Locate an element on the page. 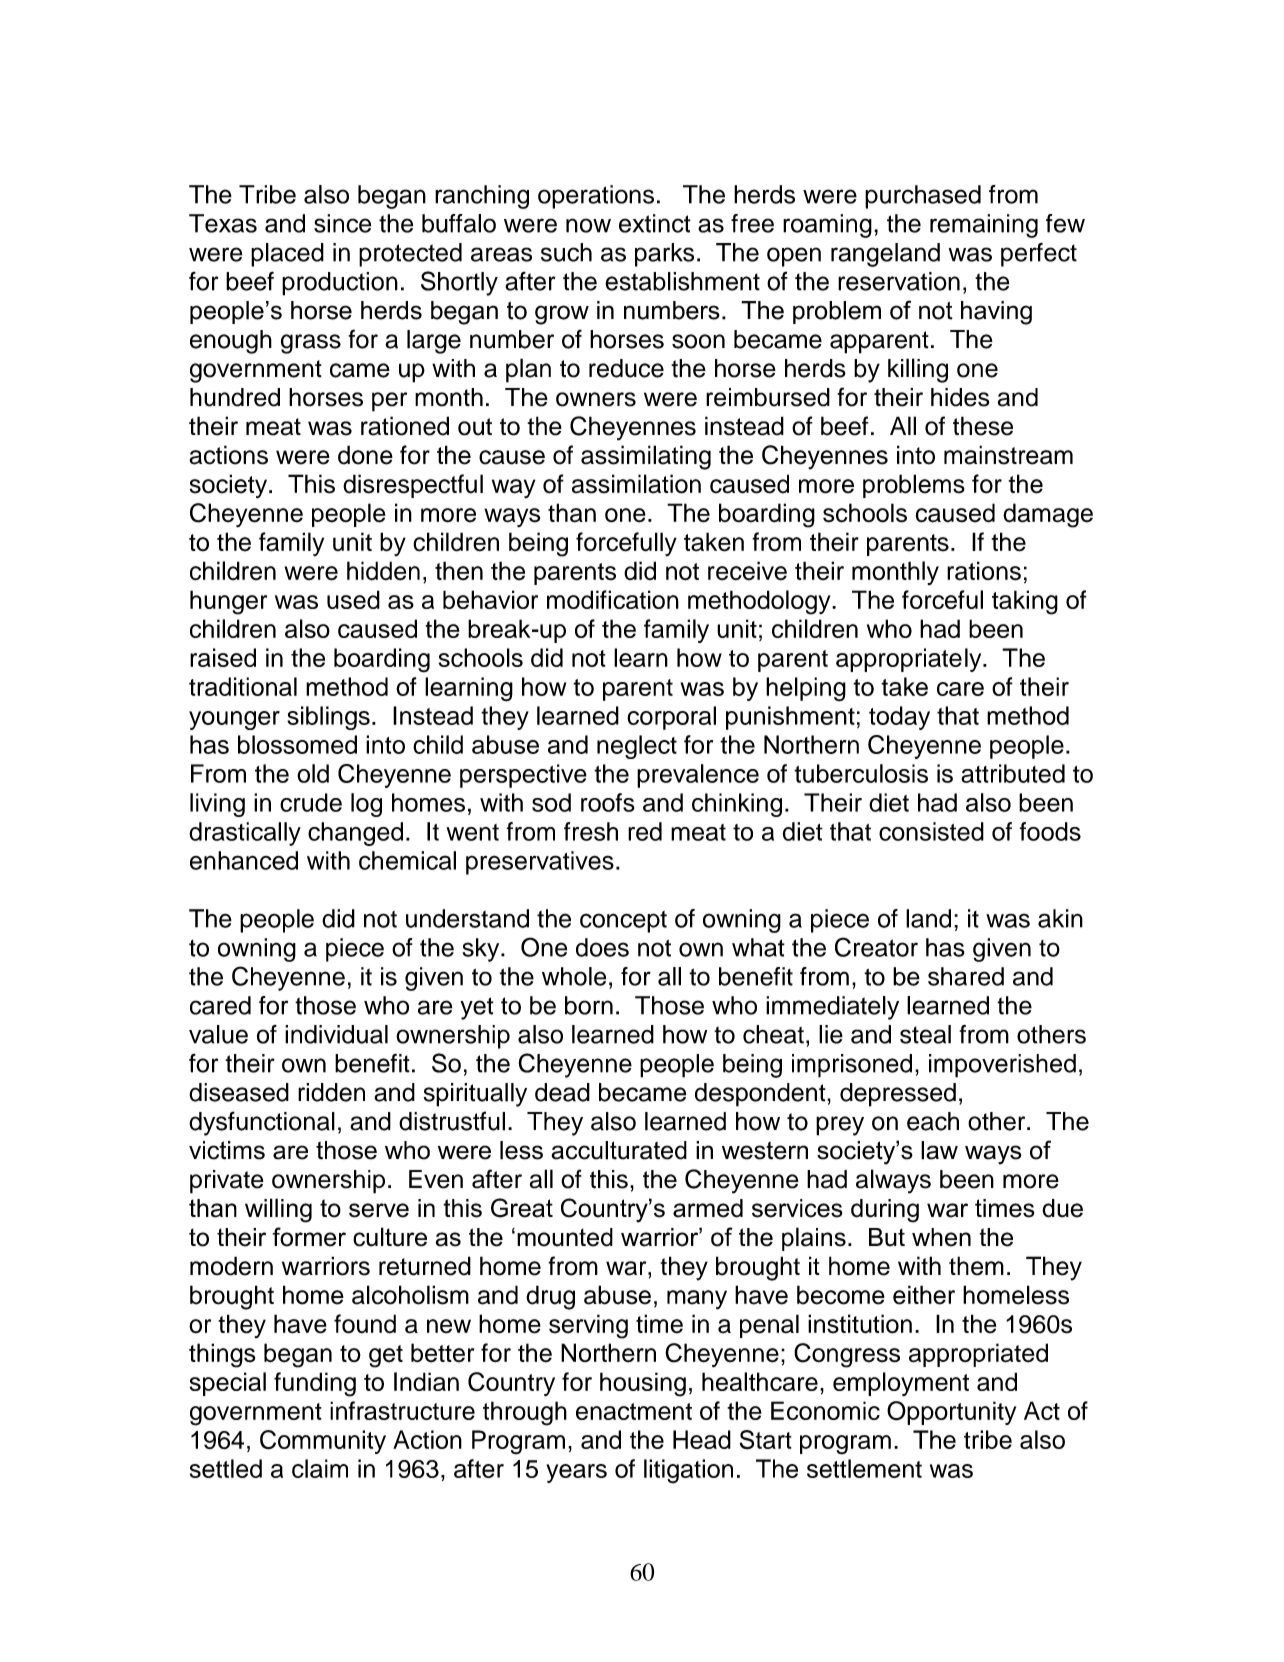 This image has width=1284, height=1662. claim is located at coordinates (320, 1468).
